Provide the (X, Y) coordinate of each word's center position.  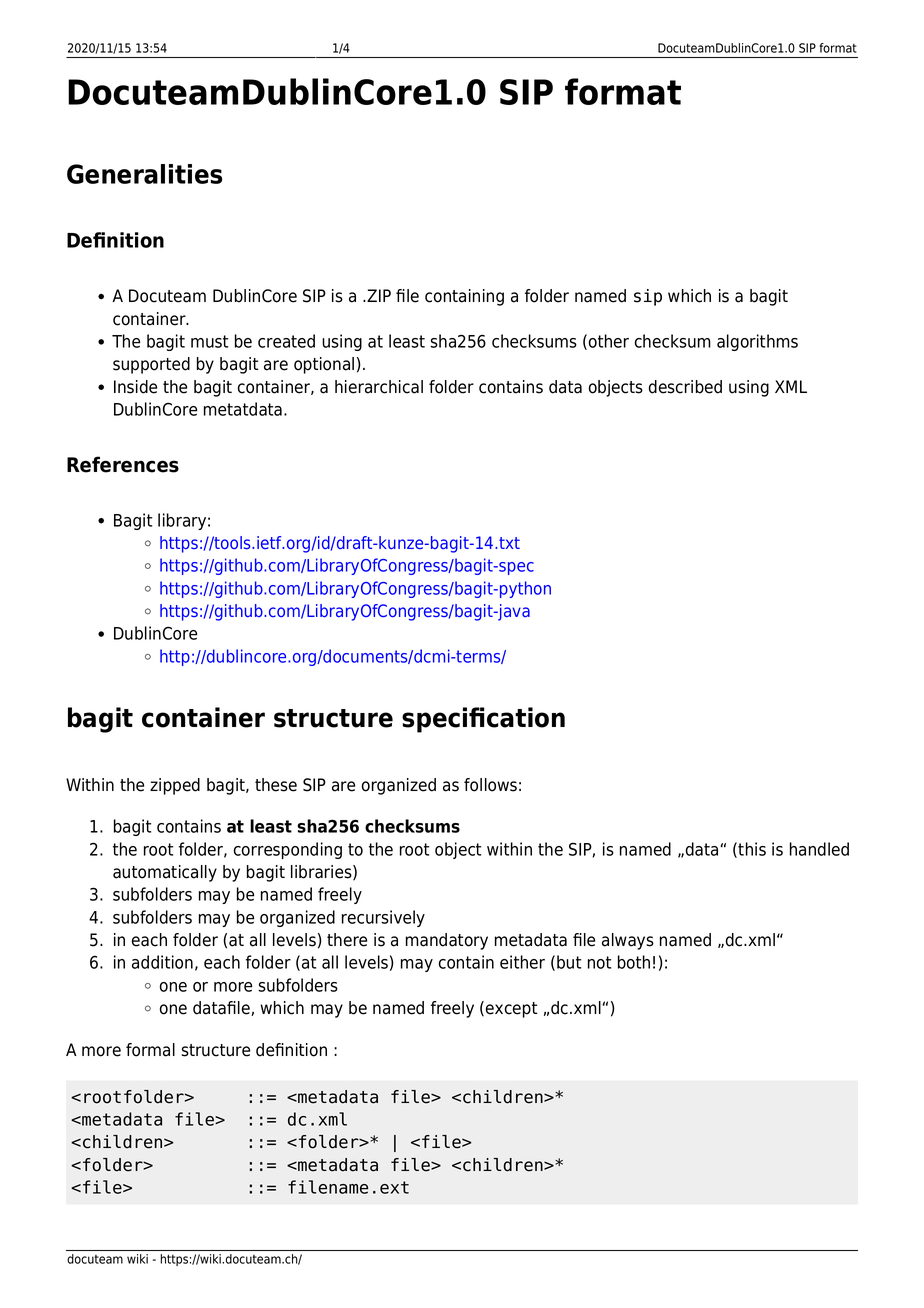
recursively (383, 918)
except (511, 1010)
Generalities (144, 174)
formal (150, 1050)
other (609, 341)
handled (819, 849)
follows (490, 785)
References (123, 464)
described (685, 387)
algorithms (757, 342)
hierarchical (379, 387)
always (628, 941)
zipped (175, 786)
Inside (135, 387)
